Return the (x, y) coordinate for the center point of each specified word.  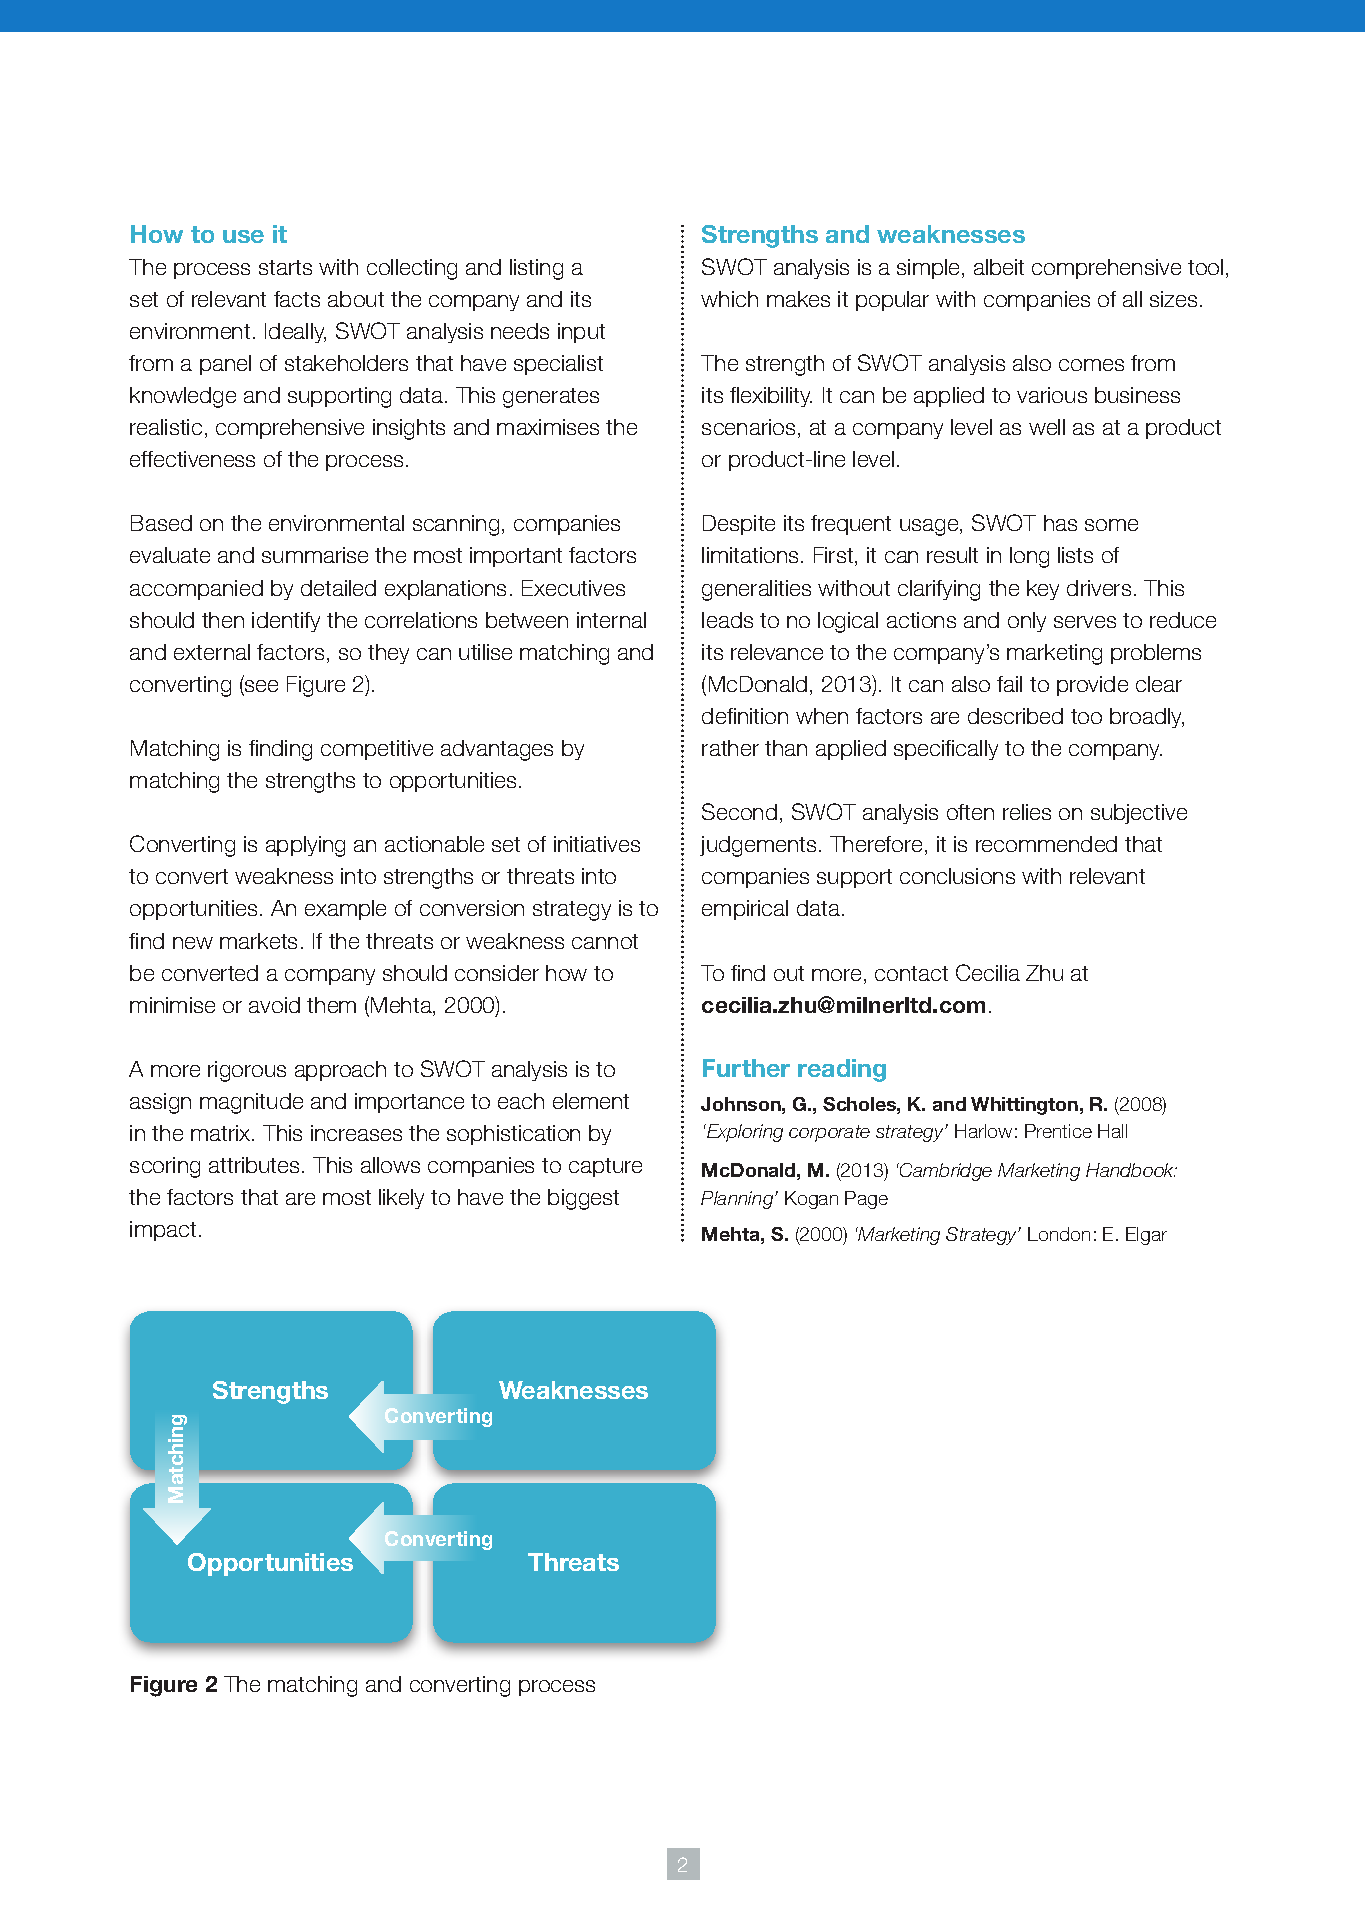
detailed (338, 588)
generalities (756, 590)
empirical (745, 910)
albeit (999, 267)
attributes (254, 1165)
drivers (1099, 588)
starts (285, 267)
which (729, 299)
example (345, 910)
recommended (1046, 844)
